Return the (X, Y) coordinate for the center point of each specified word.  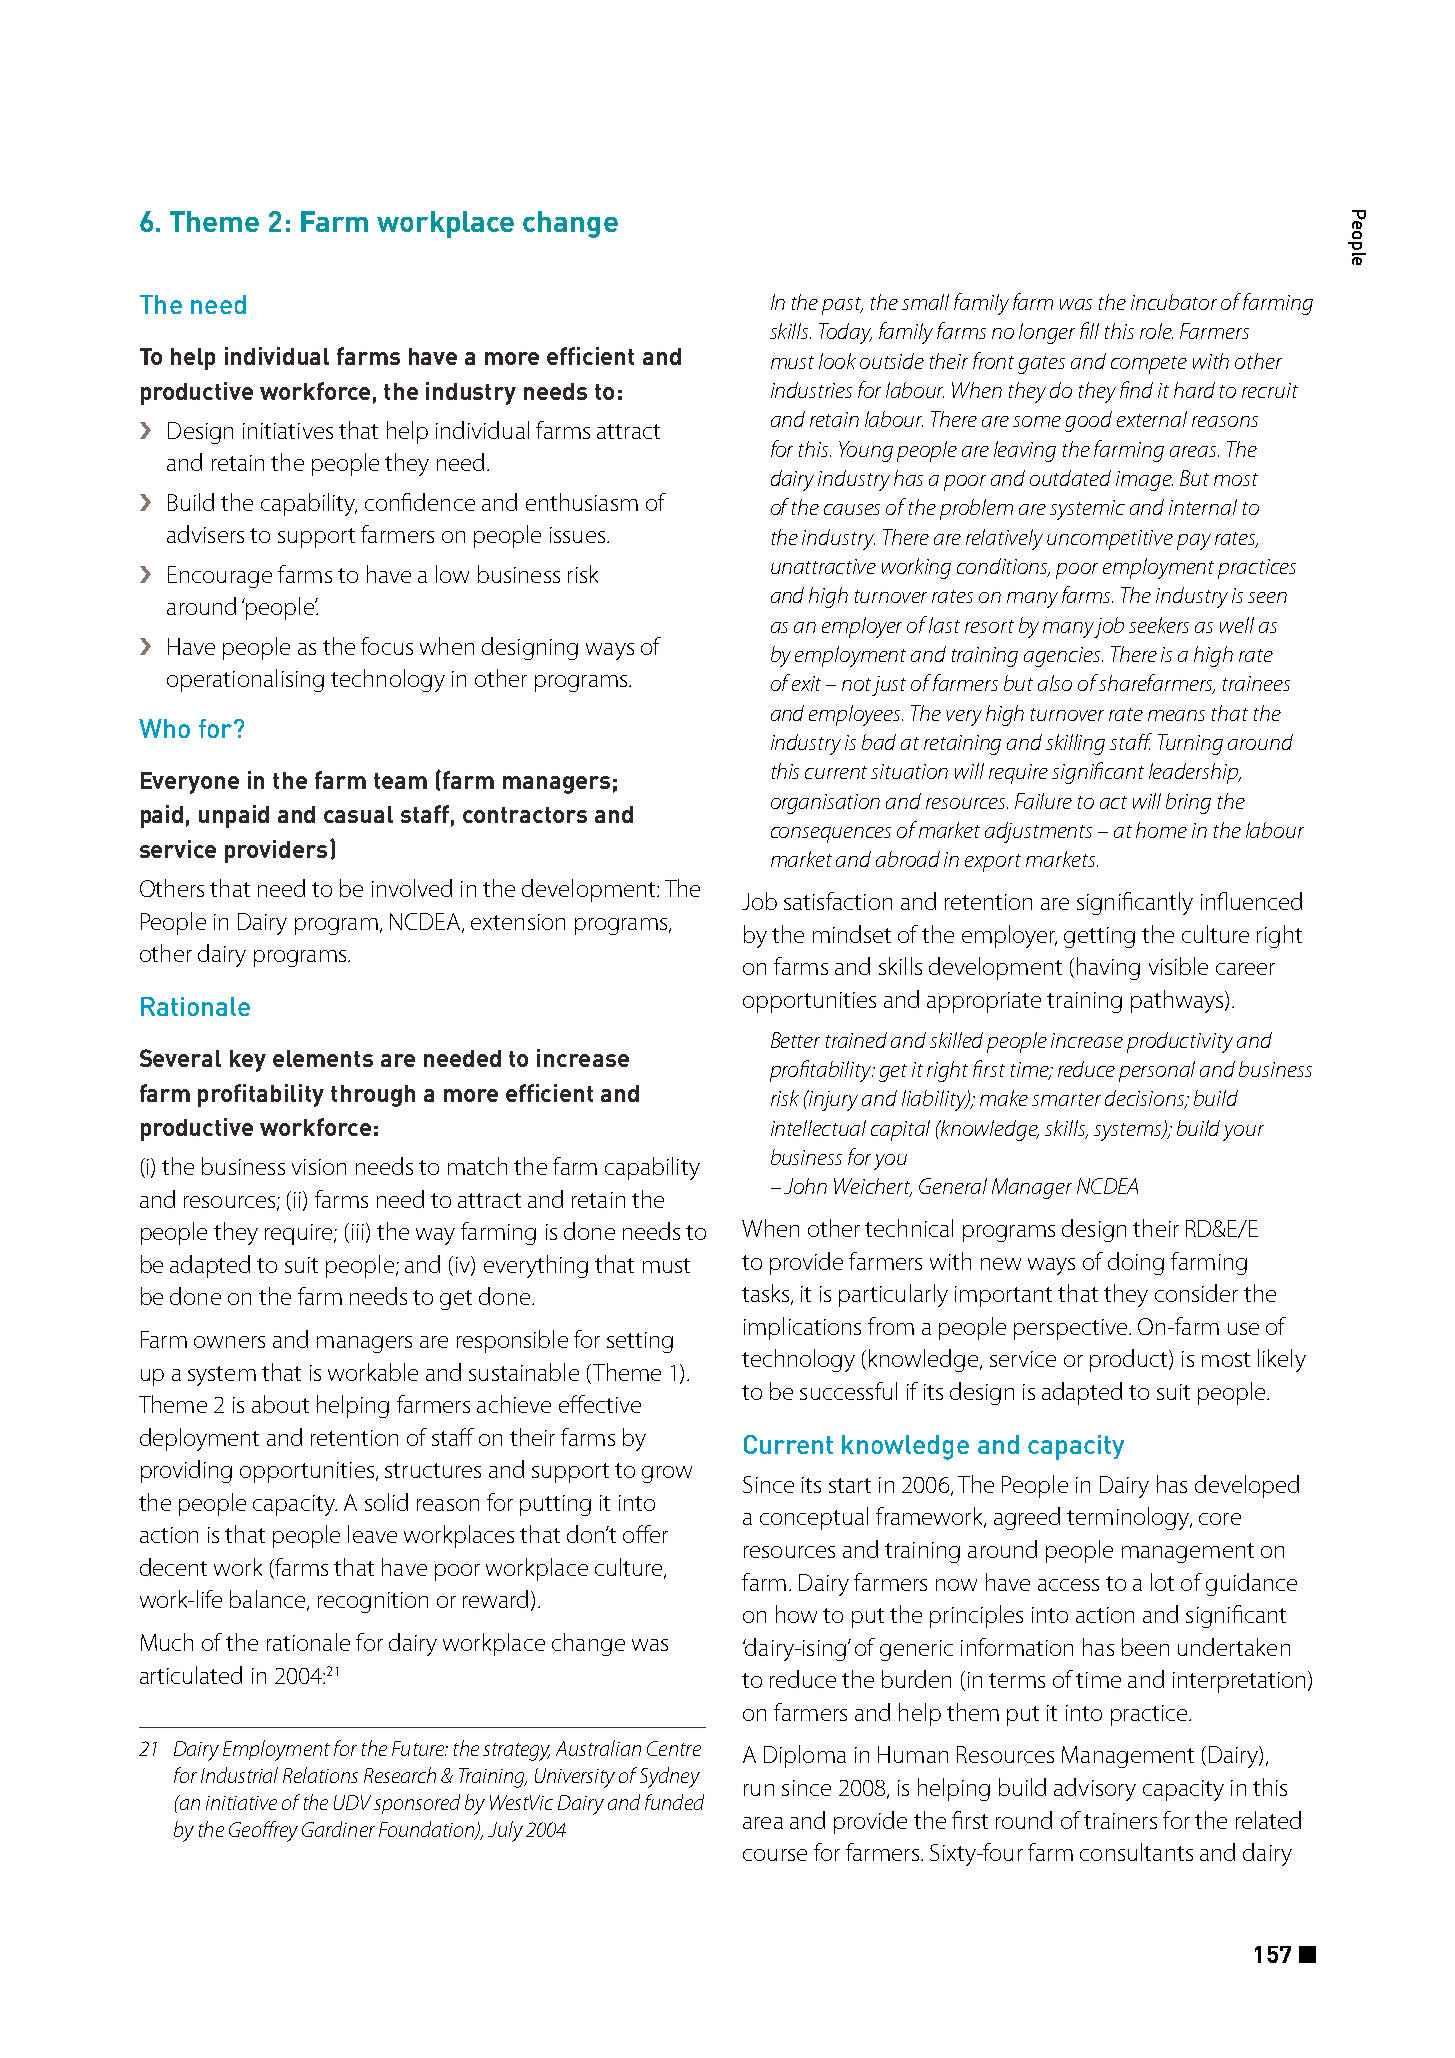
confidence (420, 502)
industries (811, 390)
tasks (765, 1293)
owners (229, 1342)
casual (358, 814)
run (759, 1790)
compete (1149, 365)
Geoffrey (263, 1831)
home (1161, 830)
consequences (831, 835)
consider (1196, 1293)
